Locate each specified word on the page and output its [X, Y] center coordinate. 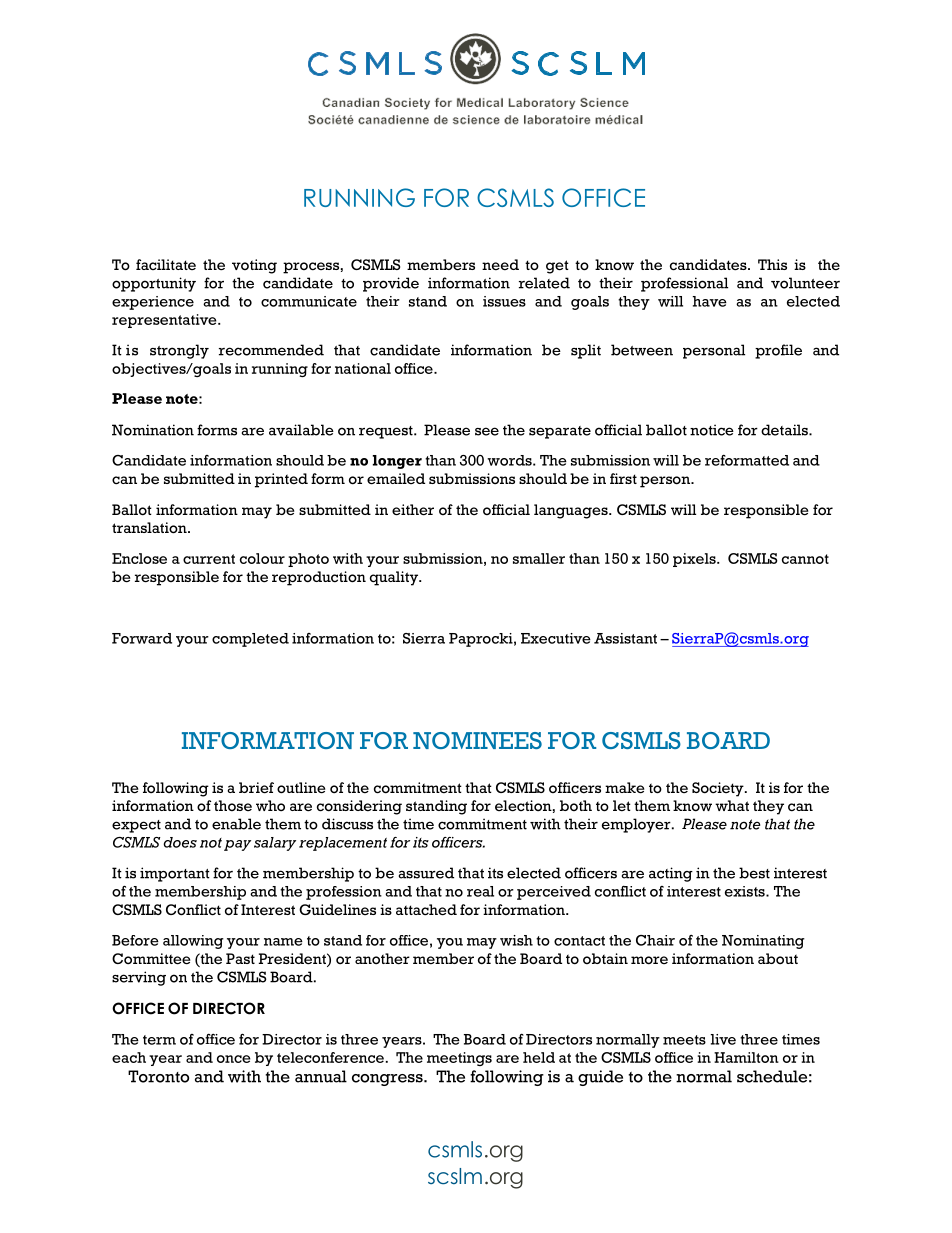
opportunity [154, 284]
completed [250, 640]
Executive [556, 638]
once [234, 1059]
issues [504, 301]
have [710, 301]
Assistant [625, 638]
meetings [459, 1059]
